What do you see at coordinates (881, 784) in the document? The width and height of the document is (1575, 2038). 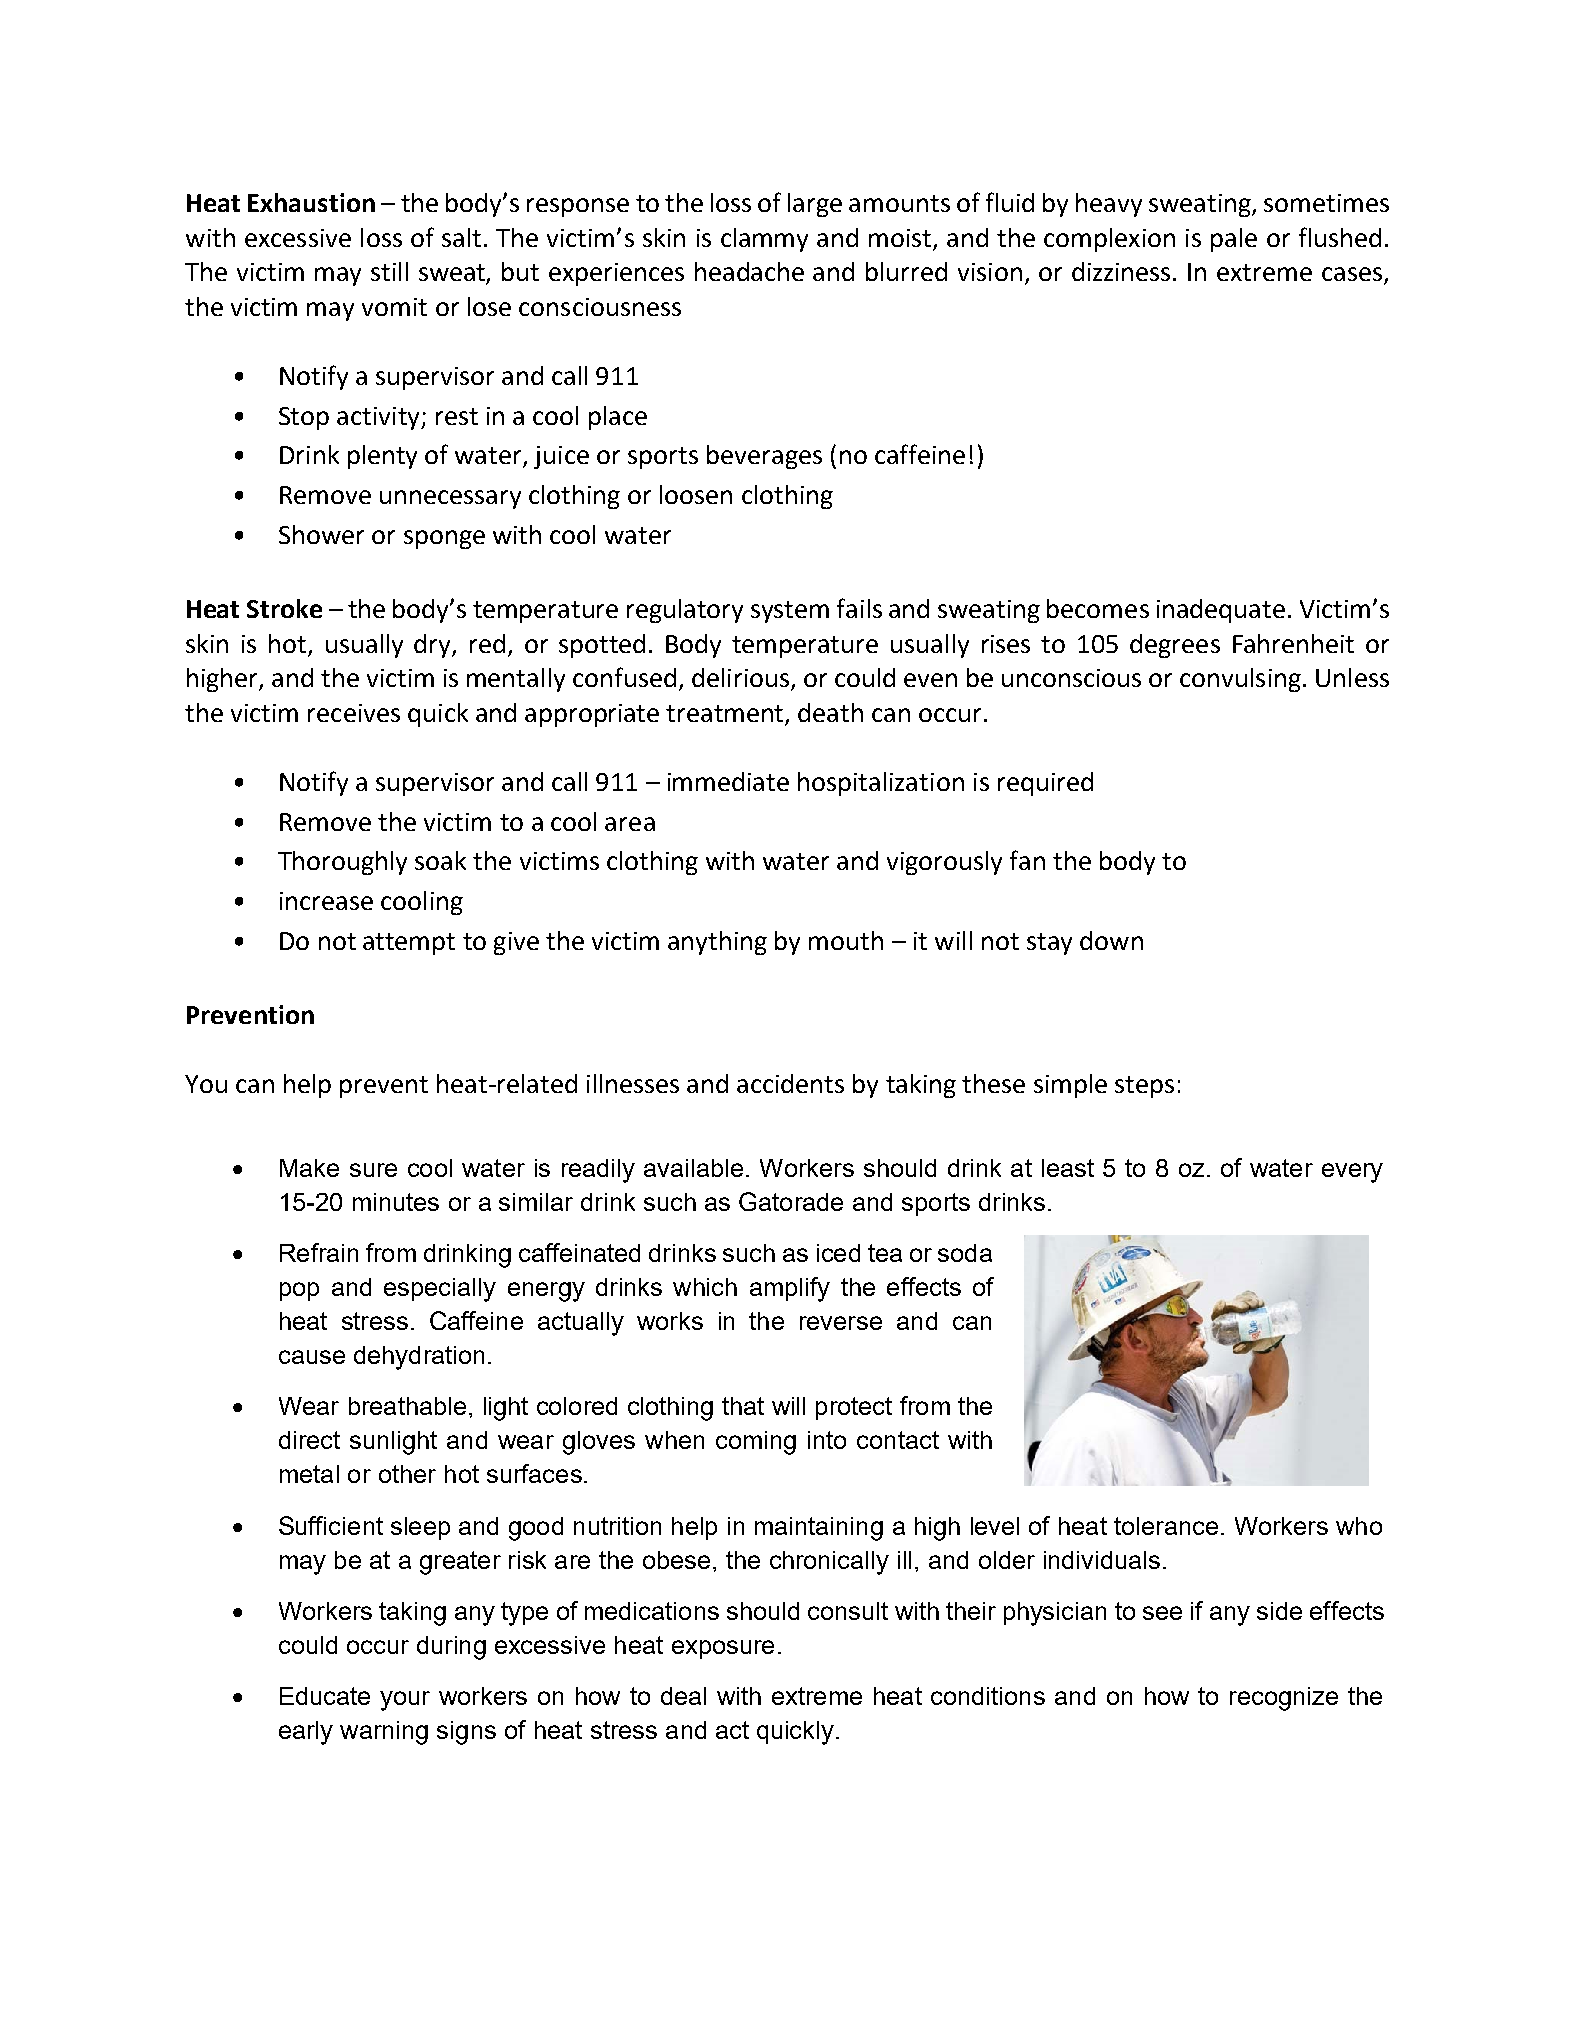 I see `hospitalization` at bounding box center [881, 784].
